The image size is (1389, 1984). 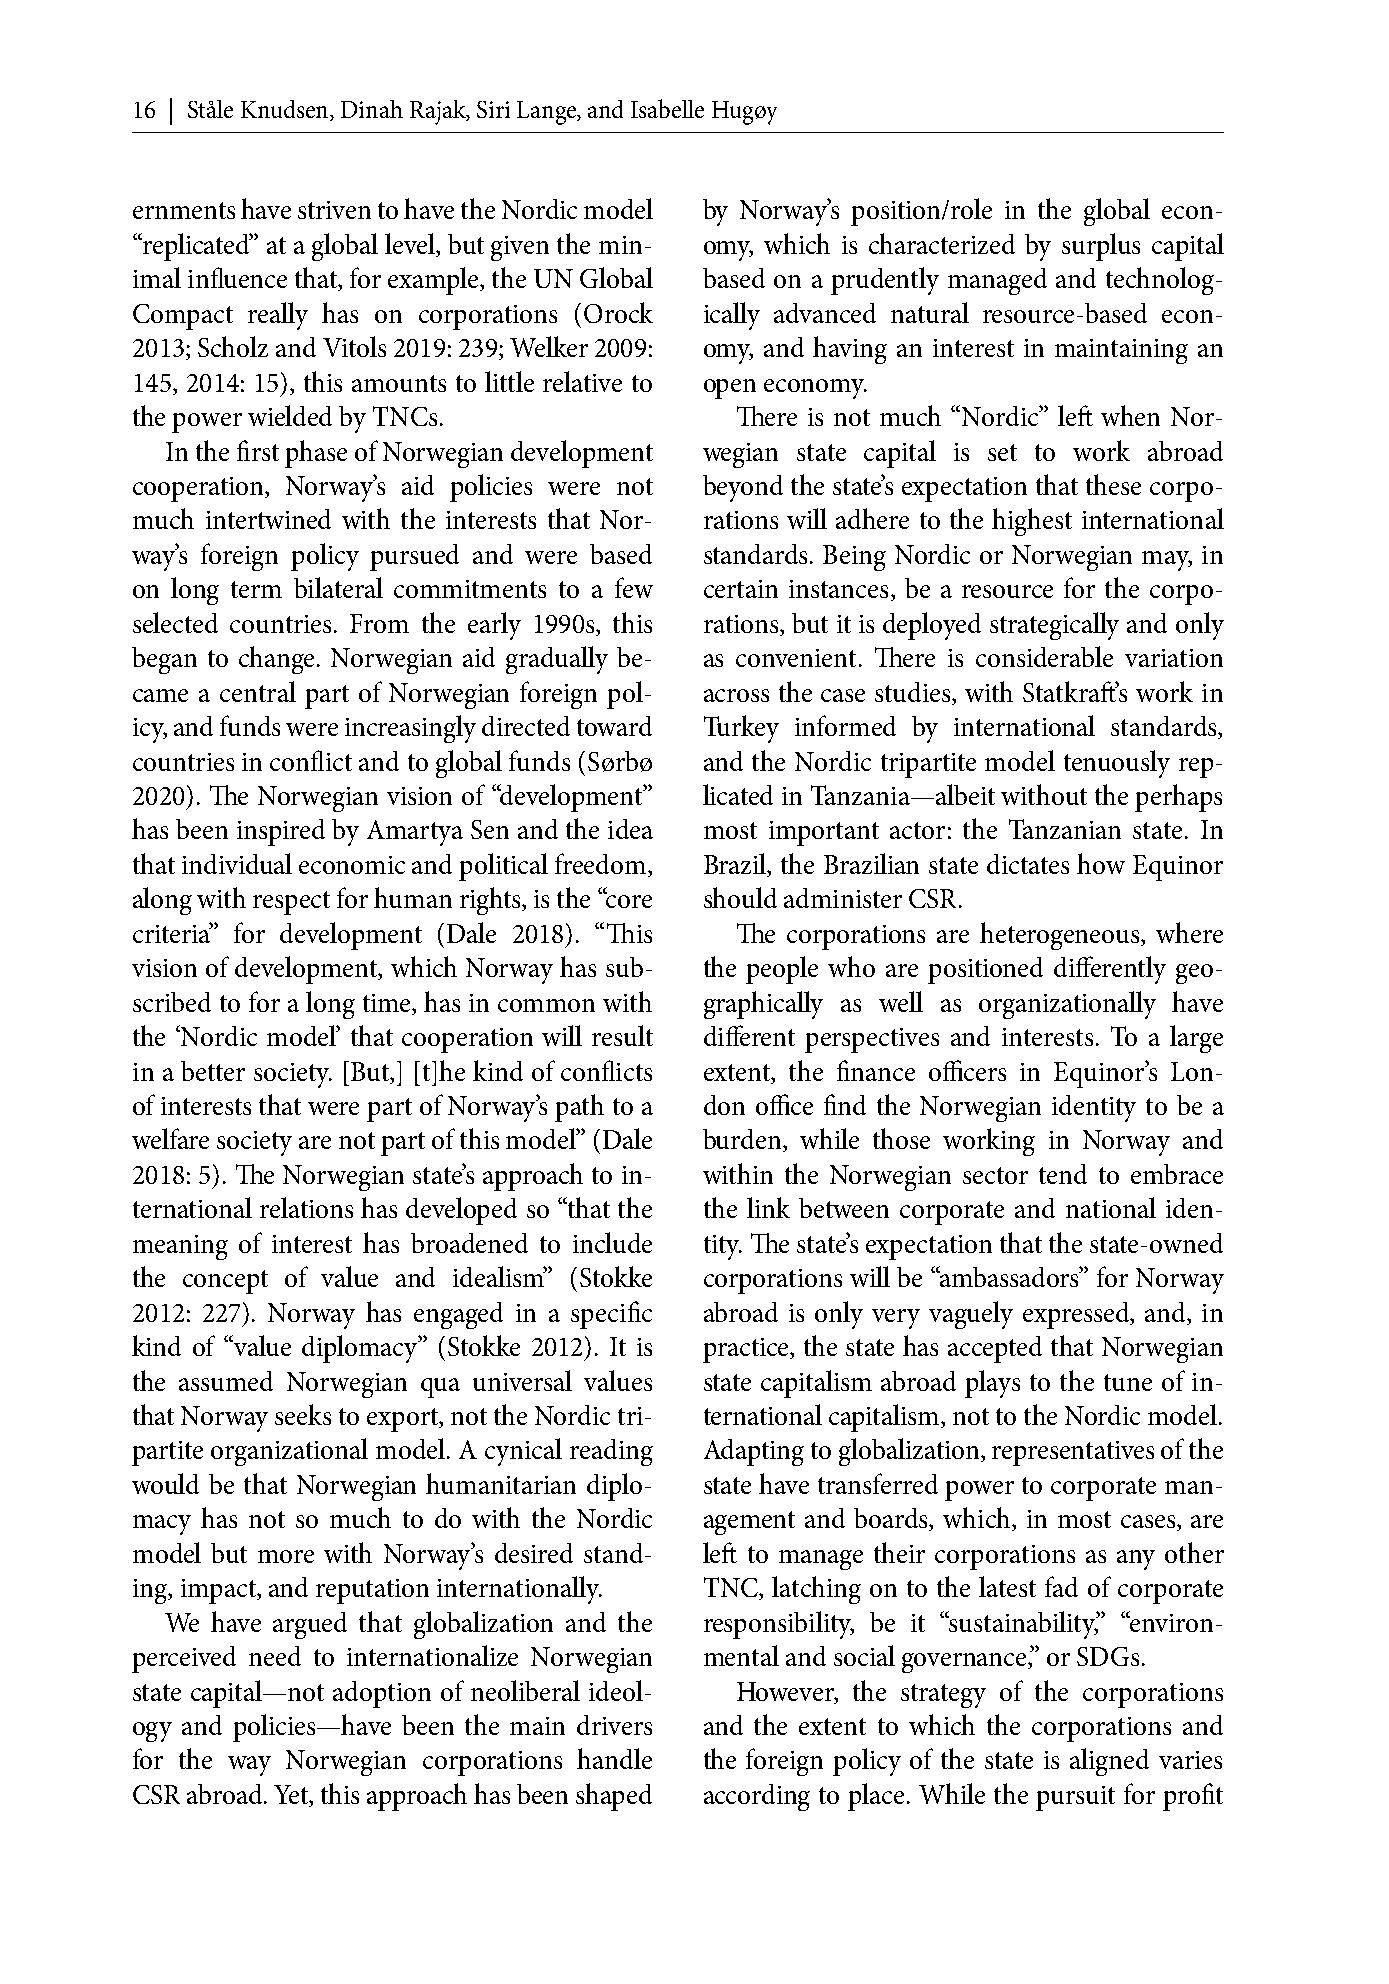 What do you see at coordinates (741, 729) in the screenshot?
I see `Turkey` at bounding box center [741, 729].
